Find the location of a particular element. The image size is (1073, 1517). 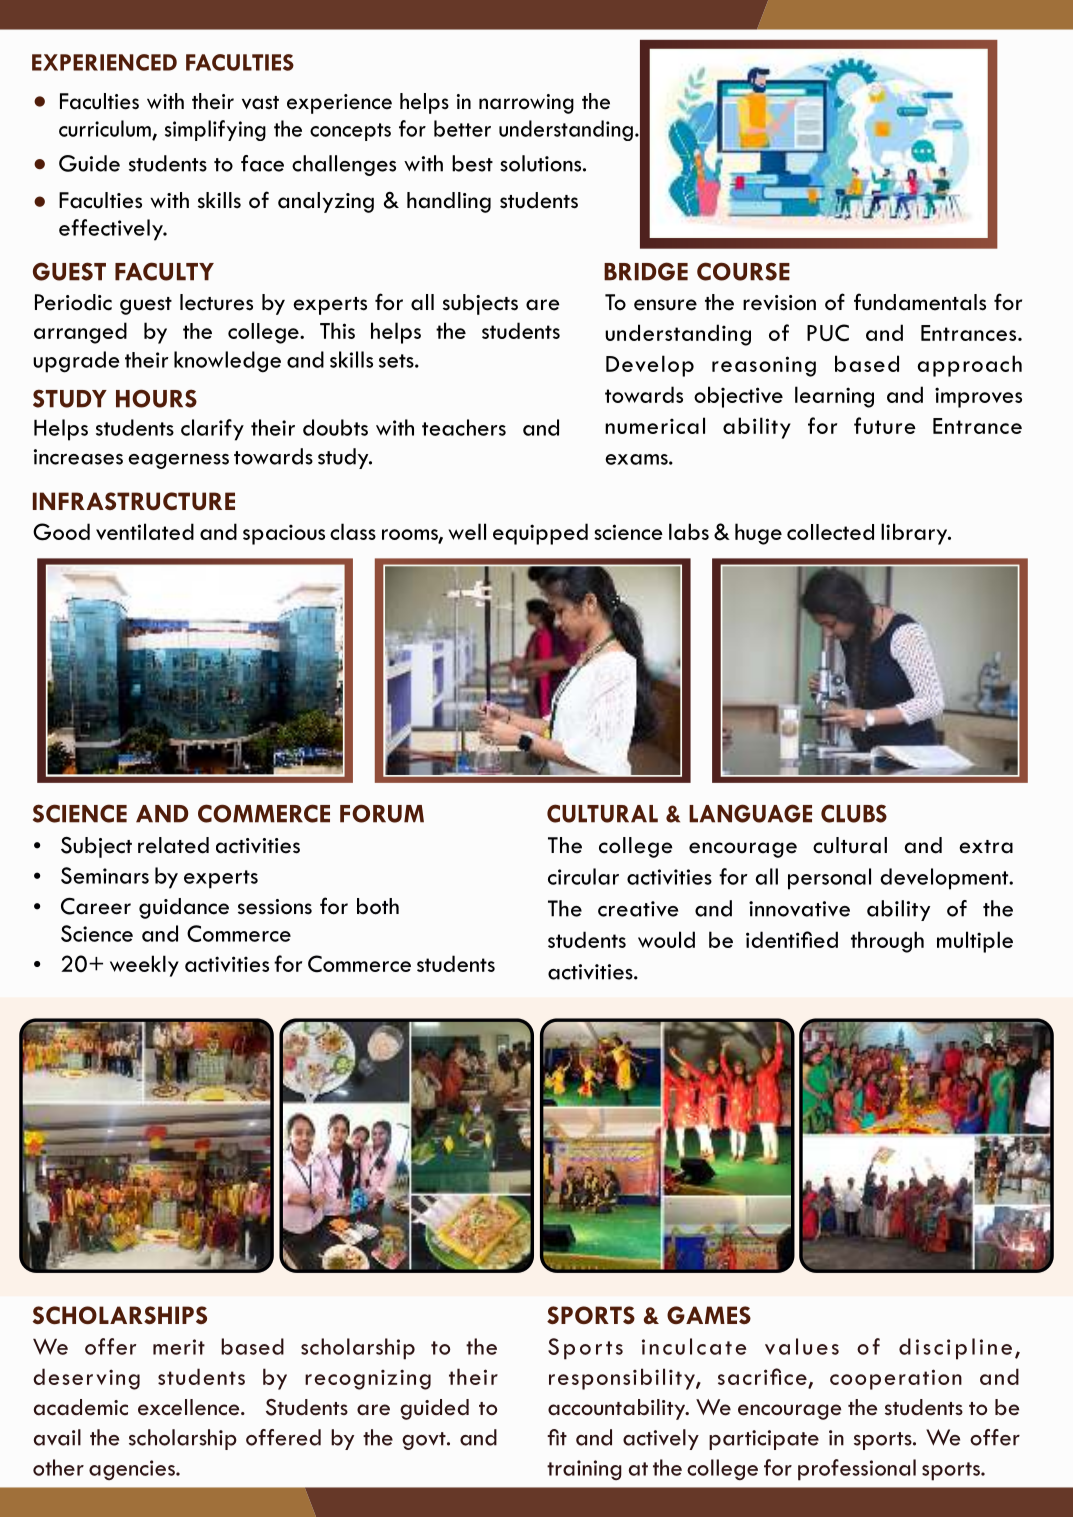

CLUBS is located at coordinates (854, 813).
